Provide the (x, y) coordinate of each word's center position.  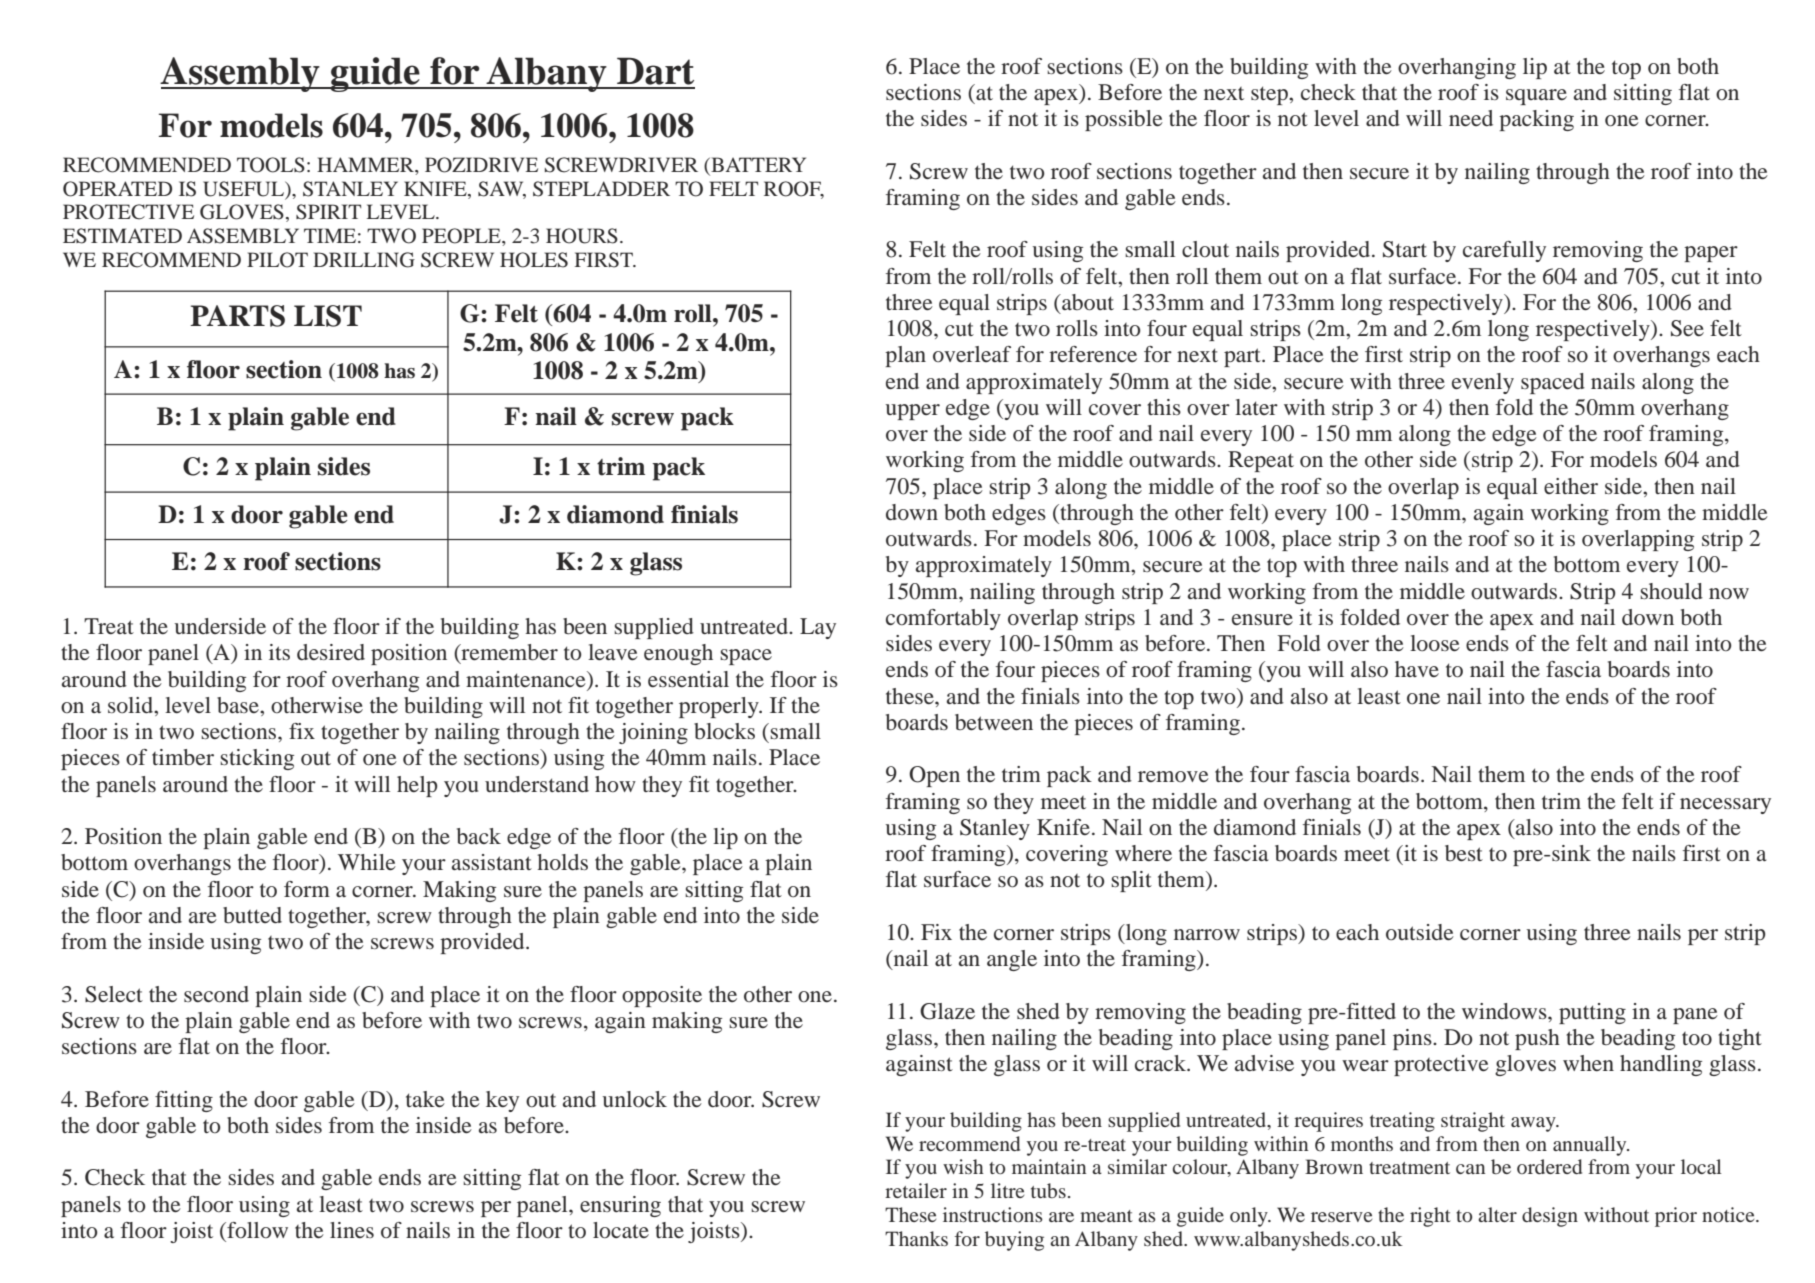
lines (352, 1230)
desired (331, 652)
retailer (916, 1190)
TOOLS (271, 165)
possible (1124, 120)
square (1536, 97)
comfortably (943, 619)
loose (1435, 643)
